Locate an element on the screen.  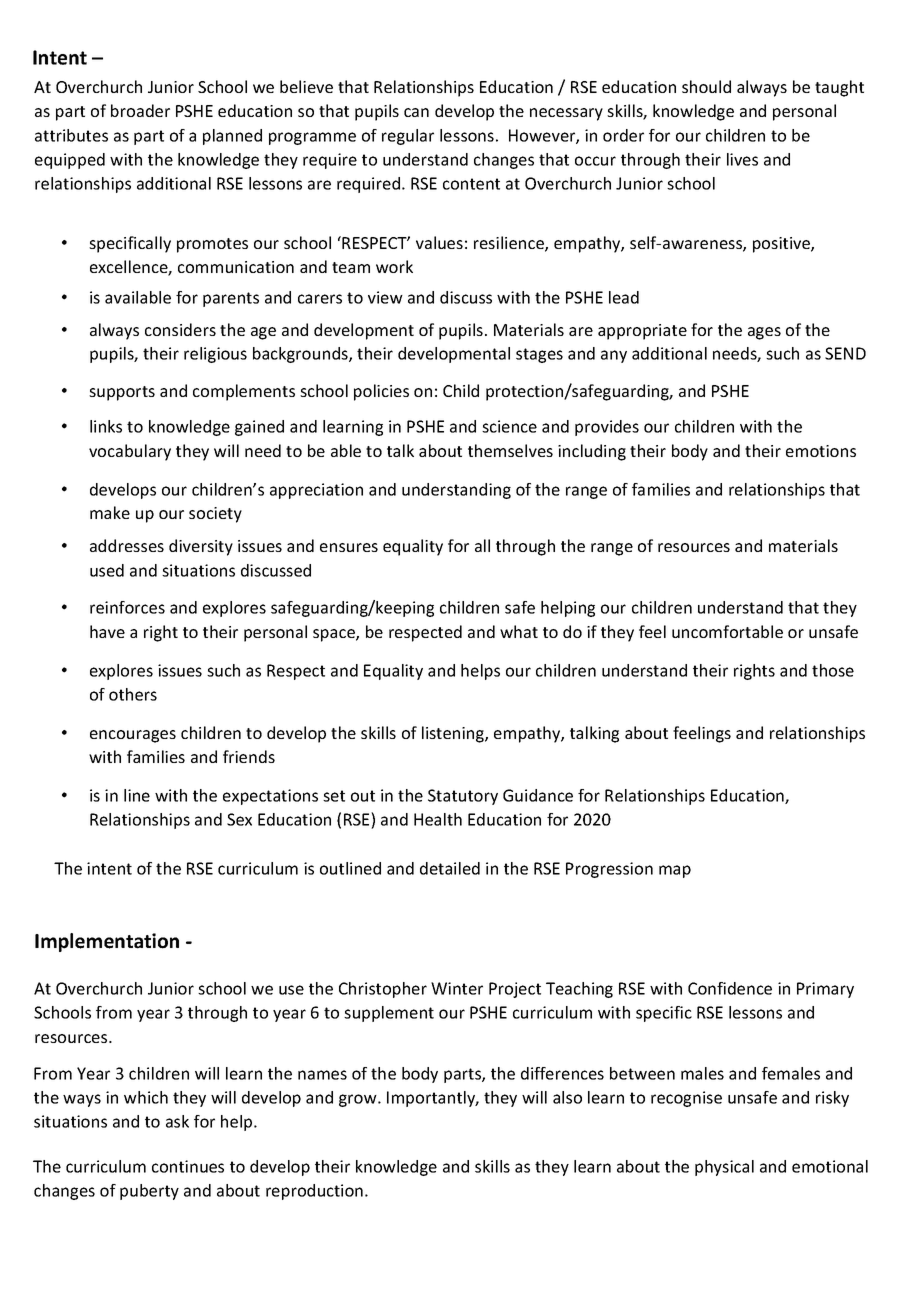
also is located at coordinates (567, 1097).
